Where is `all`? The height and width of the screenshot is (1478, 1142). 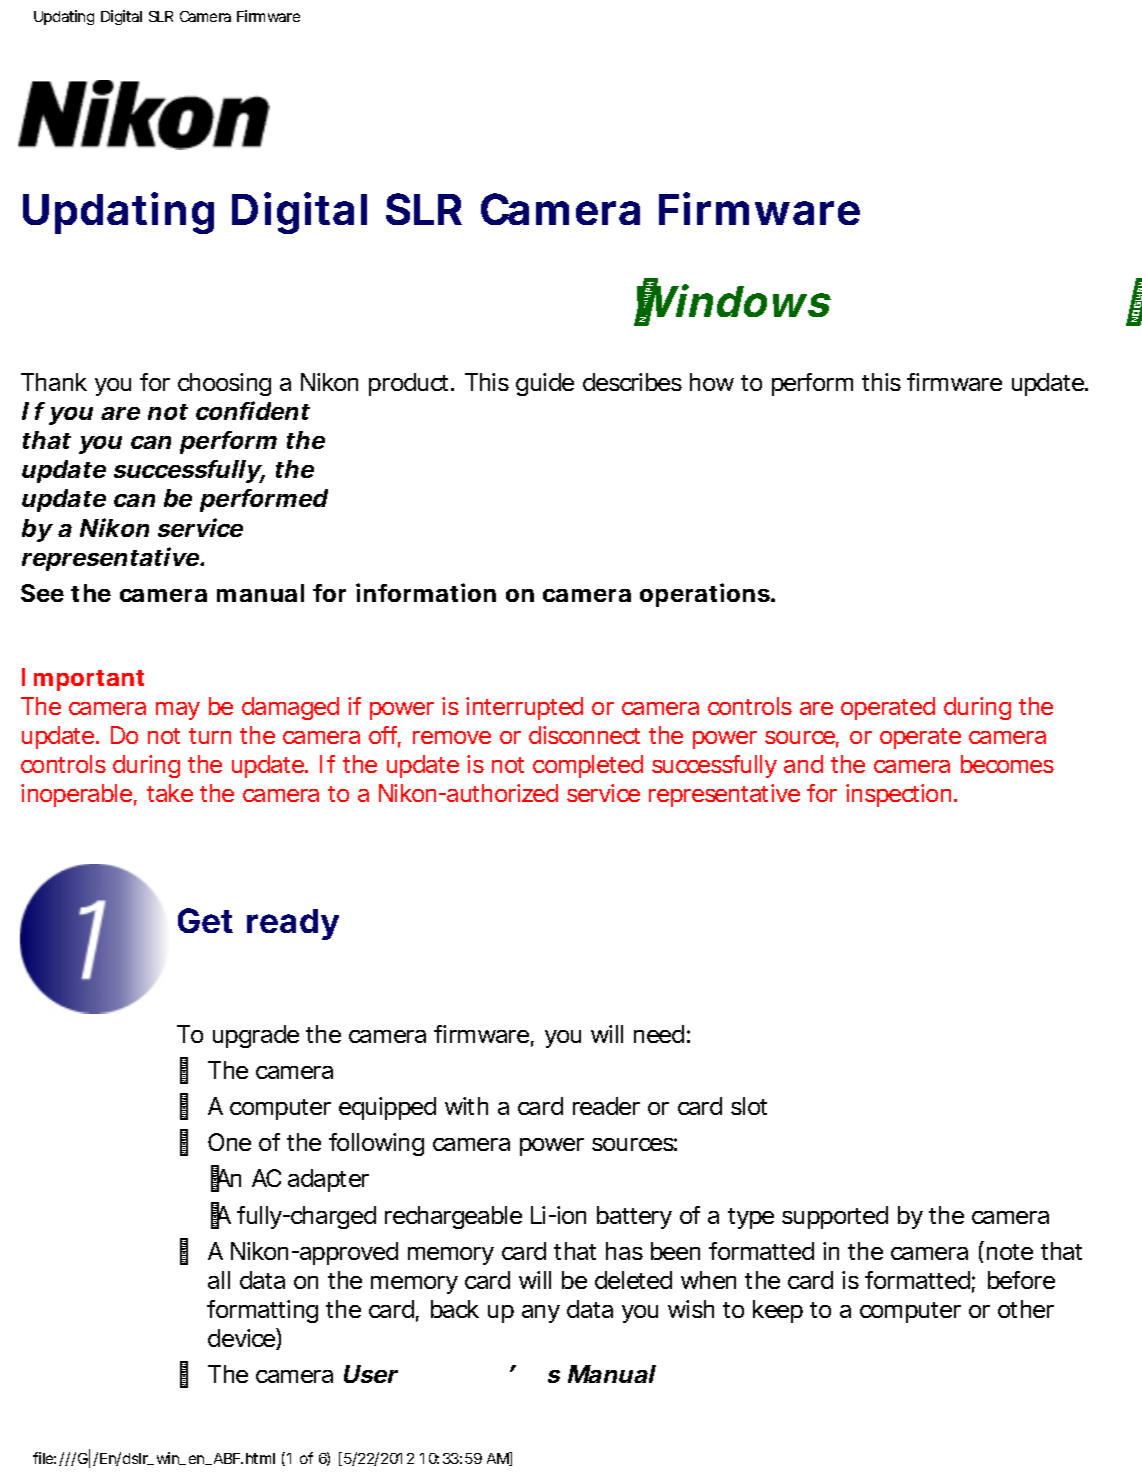
all is located at coordinates (219, 1280).
